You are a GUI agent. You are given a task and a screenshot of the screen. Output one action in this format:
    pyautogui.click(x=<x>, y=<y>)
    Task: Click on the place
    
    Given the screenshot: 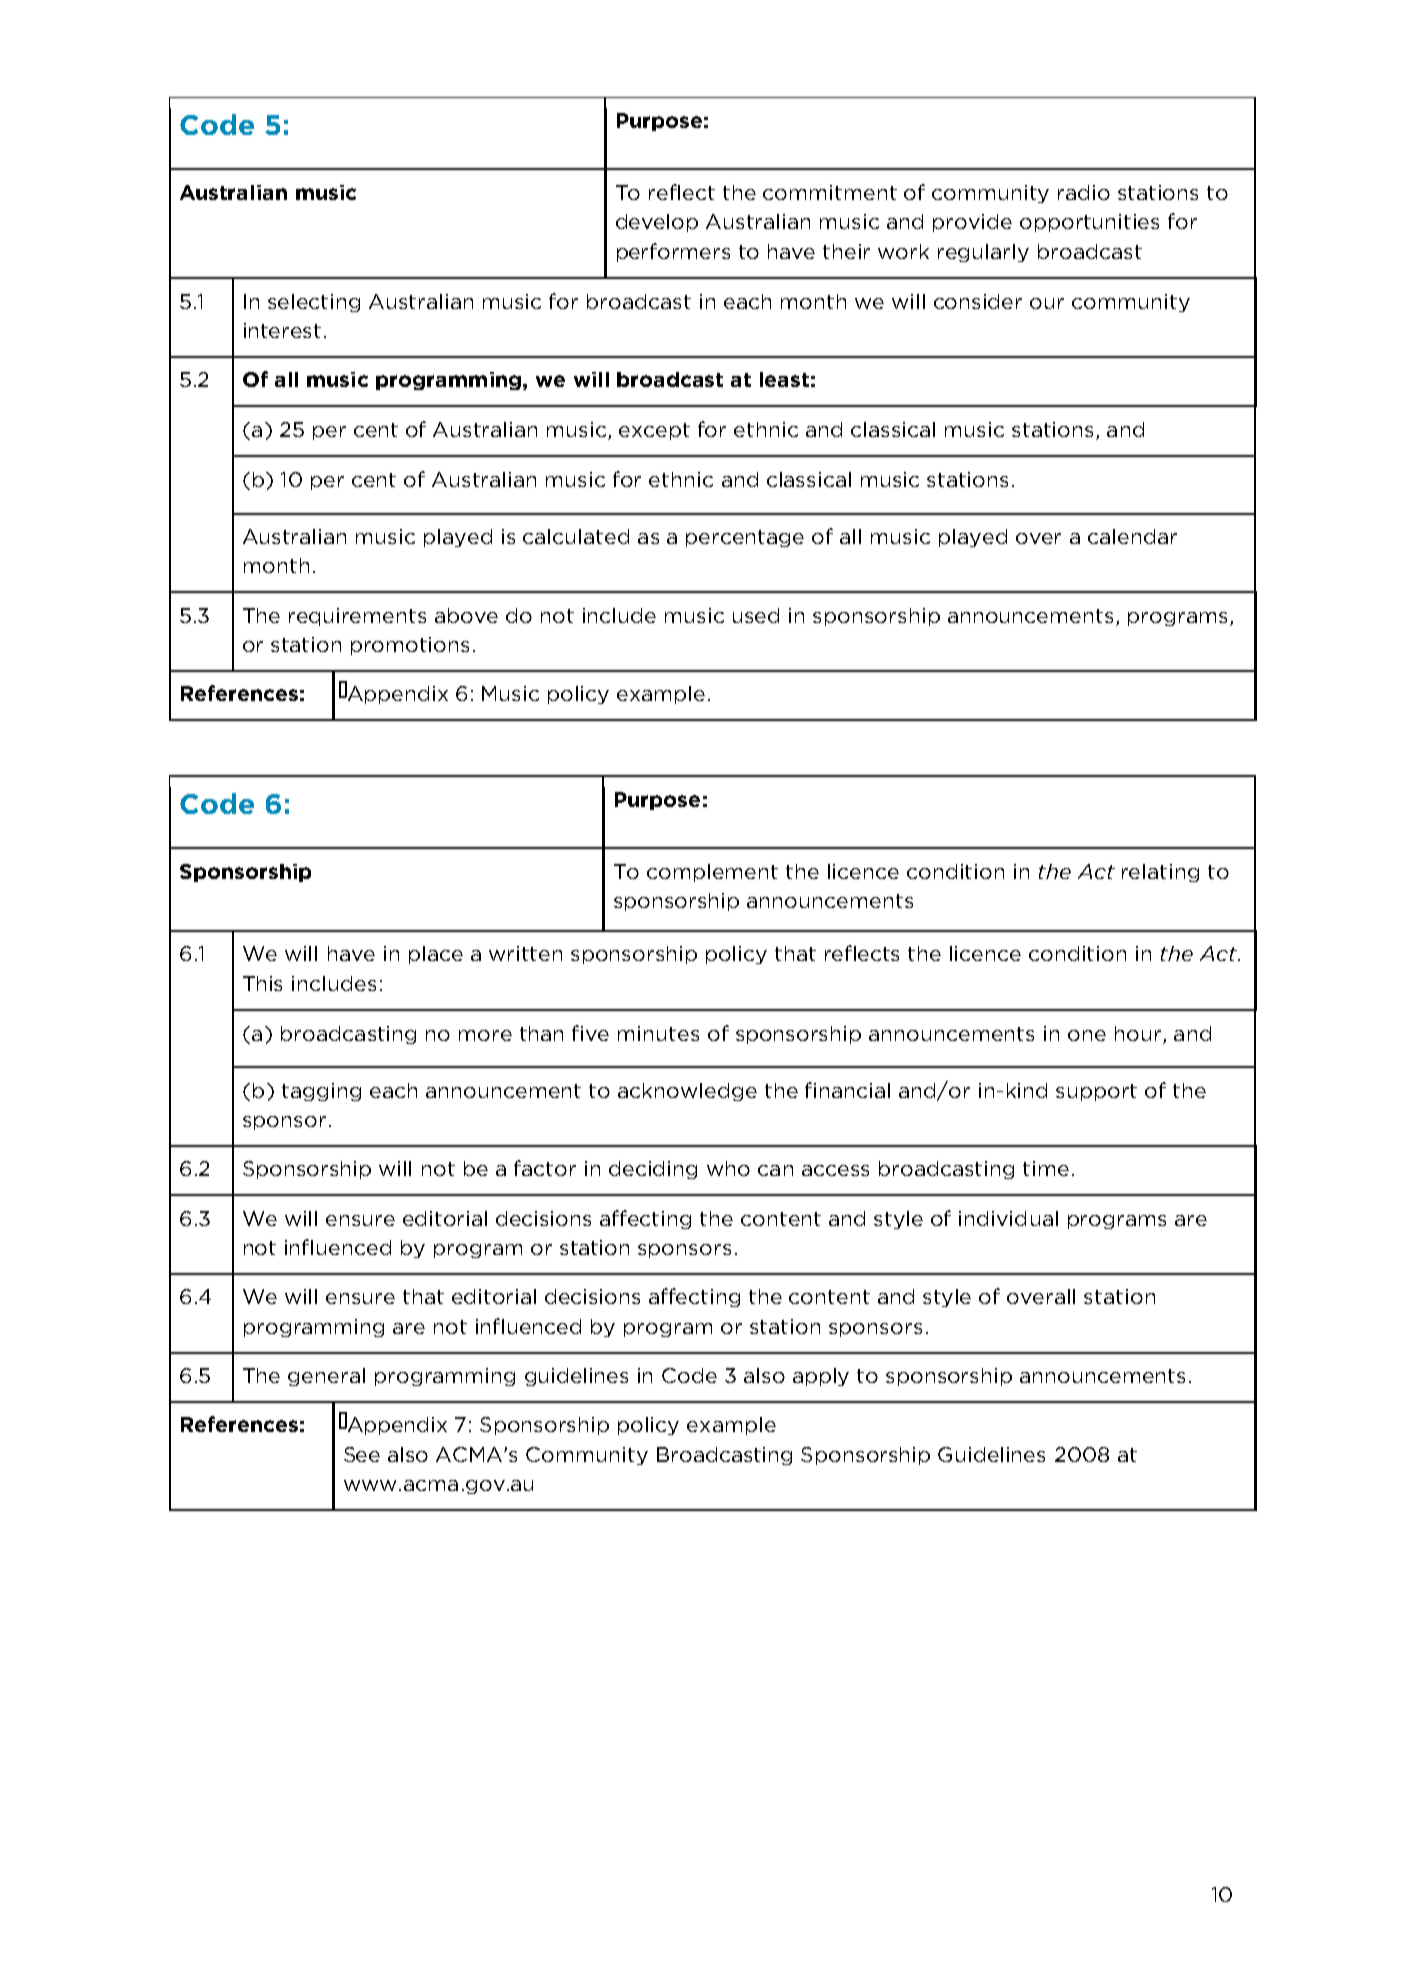 What is the action you would take?
    pyautogui.click(x=436, y=955)
